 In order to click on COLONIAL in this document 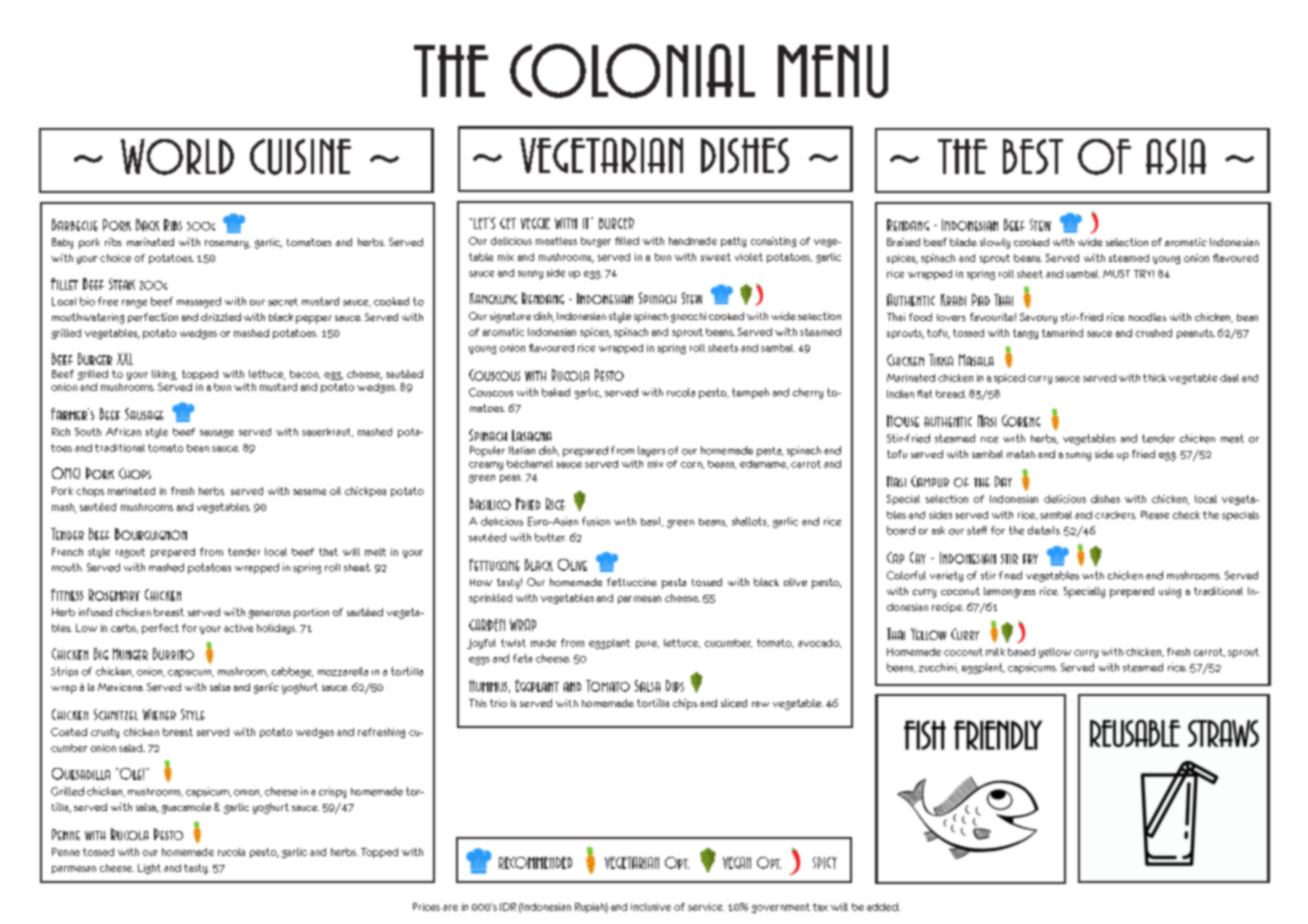, I will do `click(632, 71)`.
